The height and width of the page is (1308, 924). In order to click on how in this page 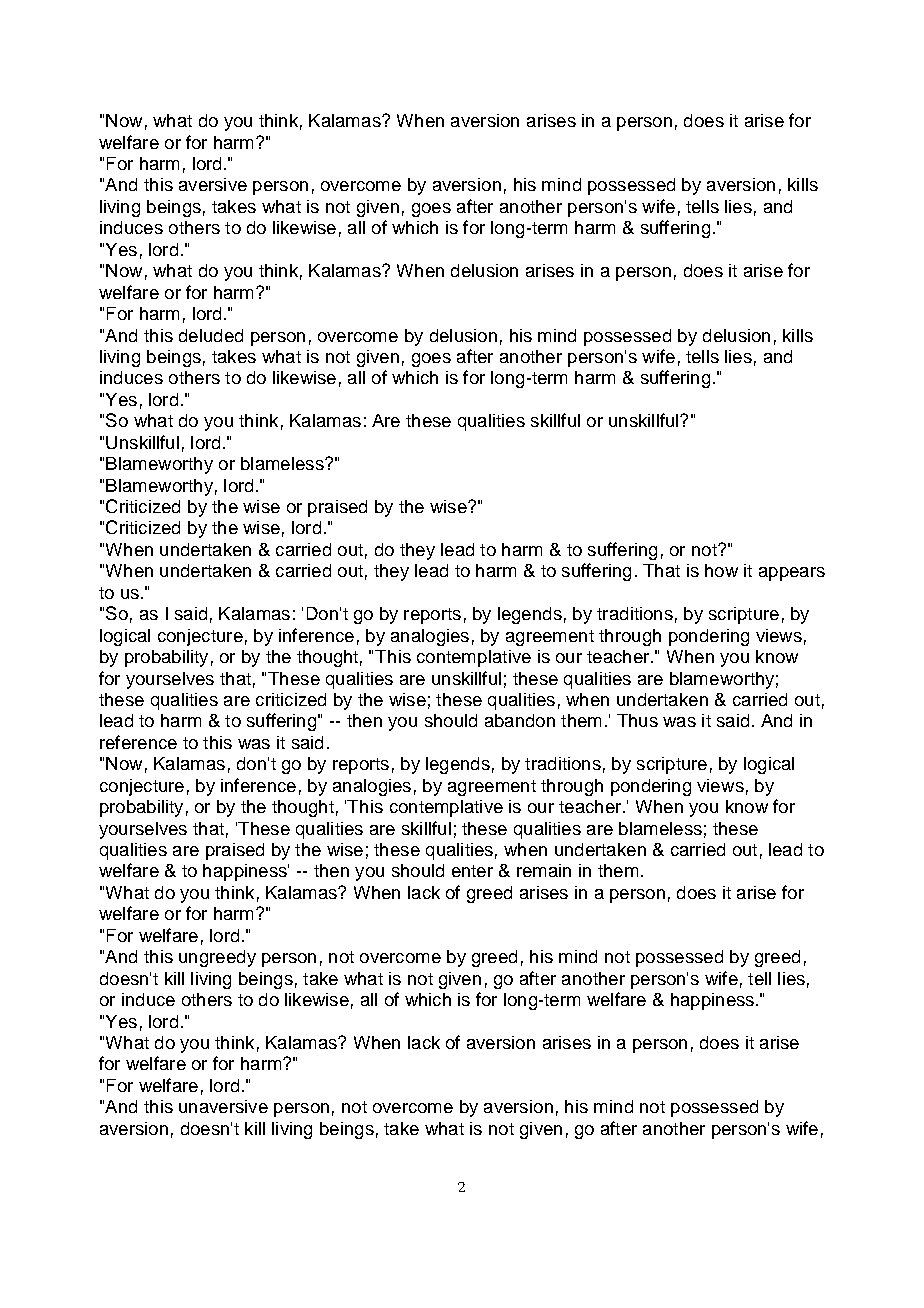, I will do `click(721, 570)`.
